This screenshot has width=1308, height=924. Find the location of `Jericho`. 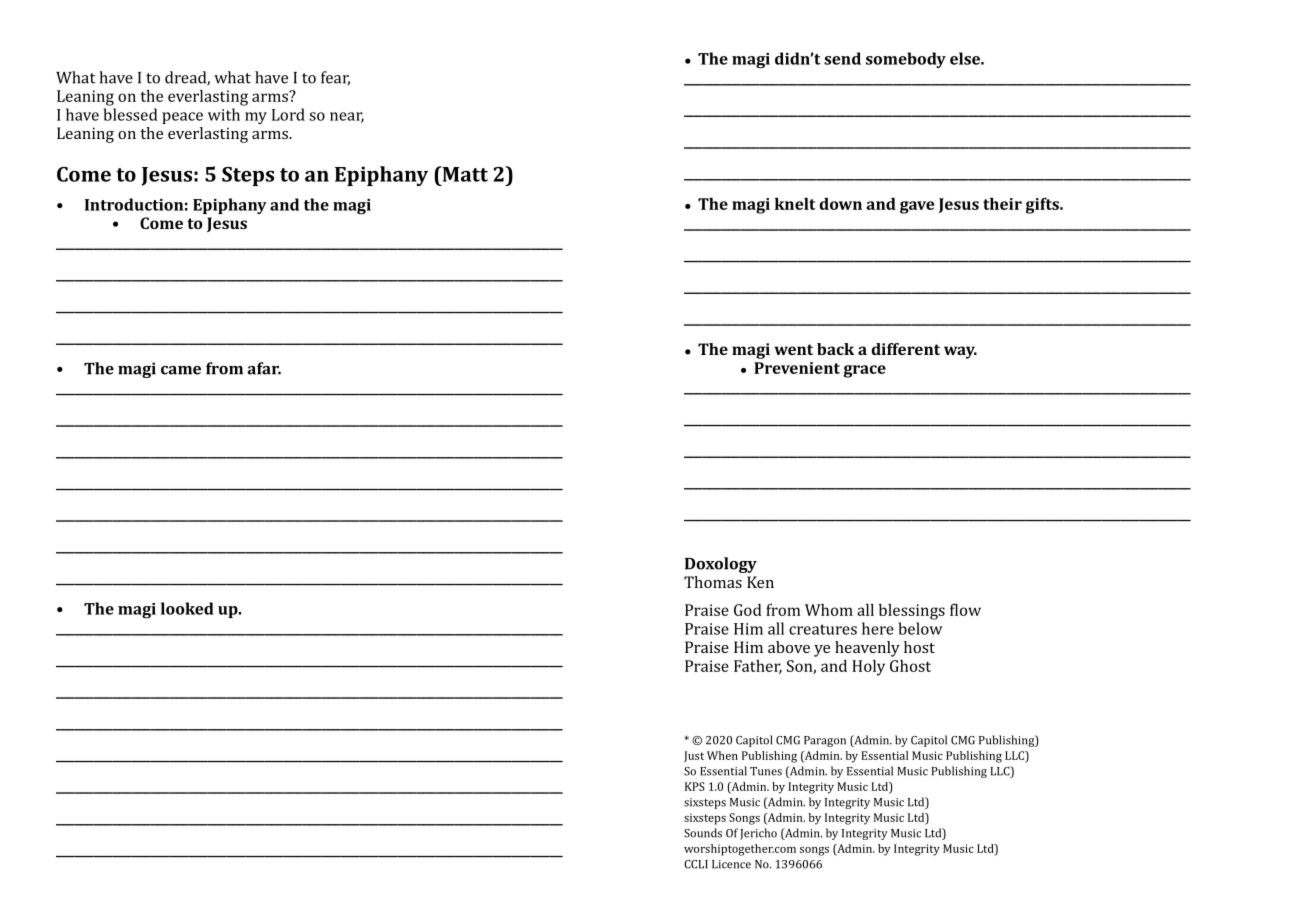

Jericho is located at coordinates (758, 834).
